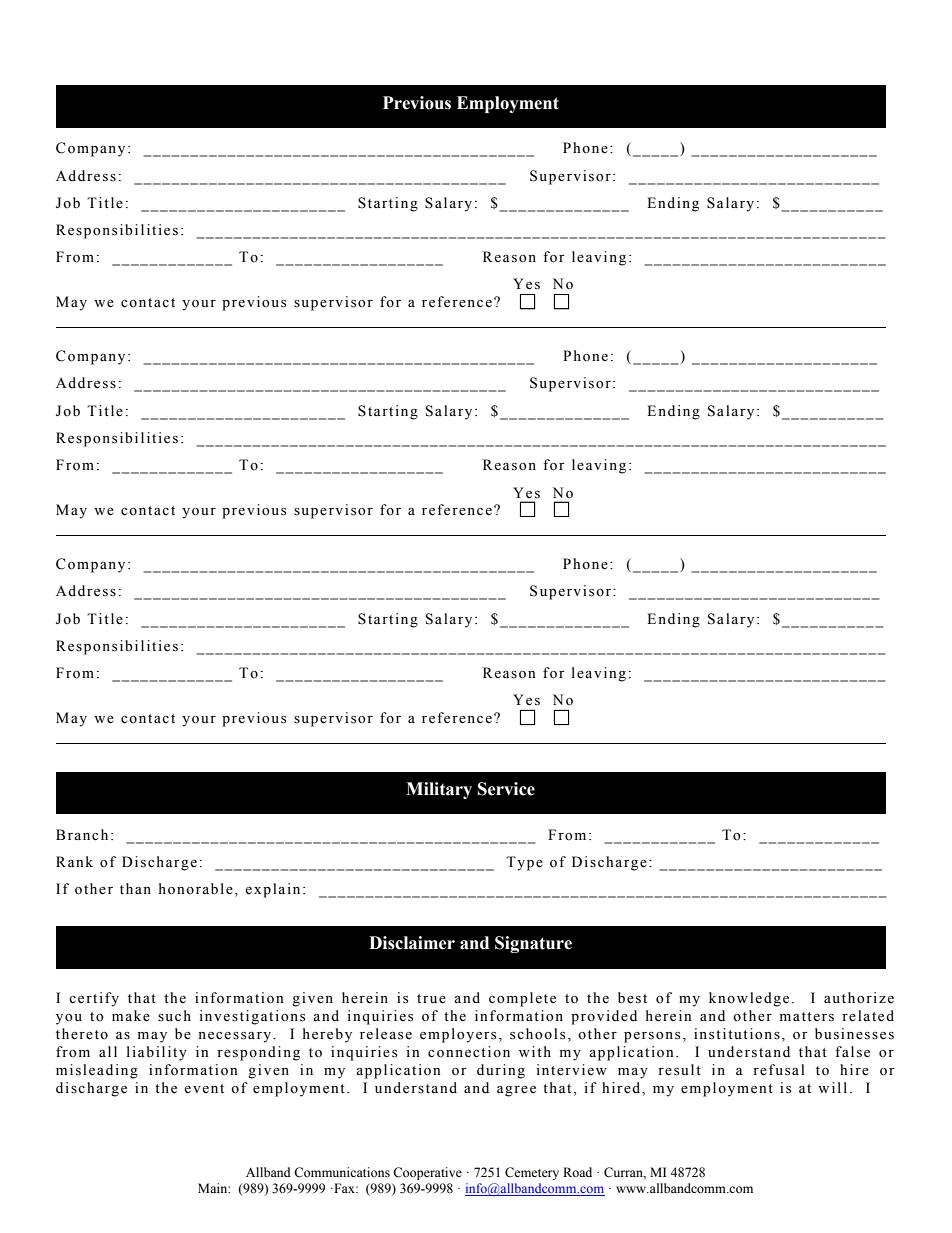 The width and height of the screenshot is (952, 1233). I want to click on institutions, so click(737, 1034).
